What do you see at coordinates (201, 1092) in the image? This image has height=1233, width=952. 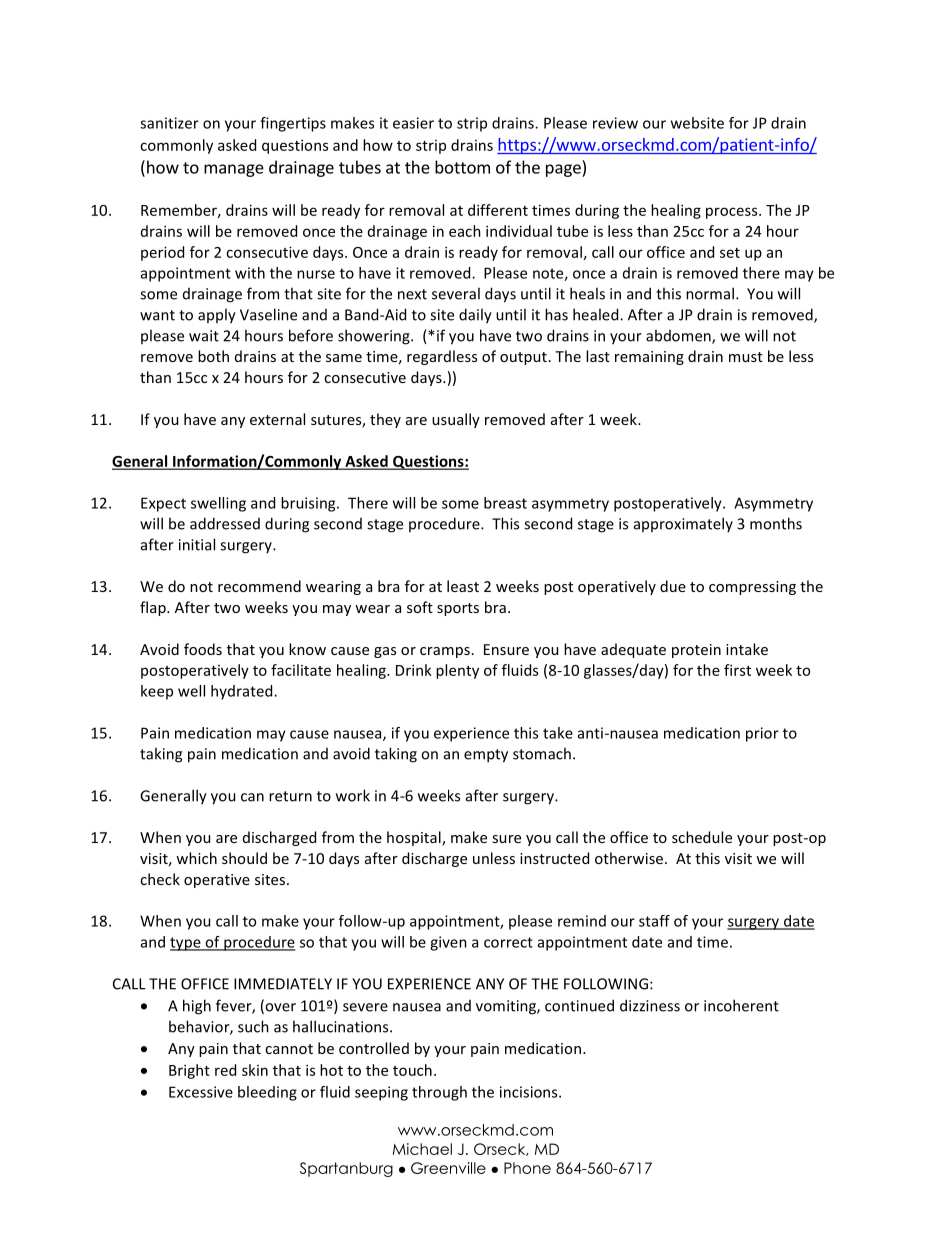 I see `Excessive` at bounding box center [201, 1092].
